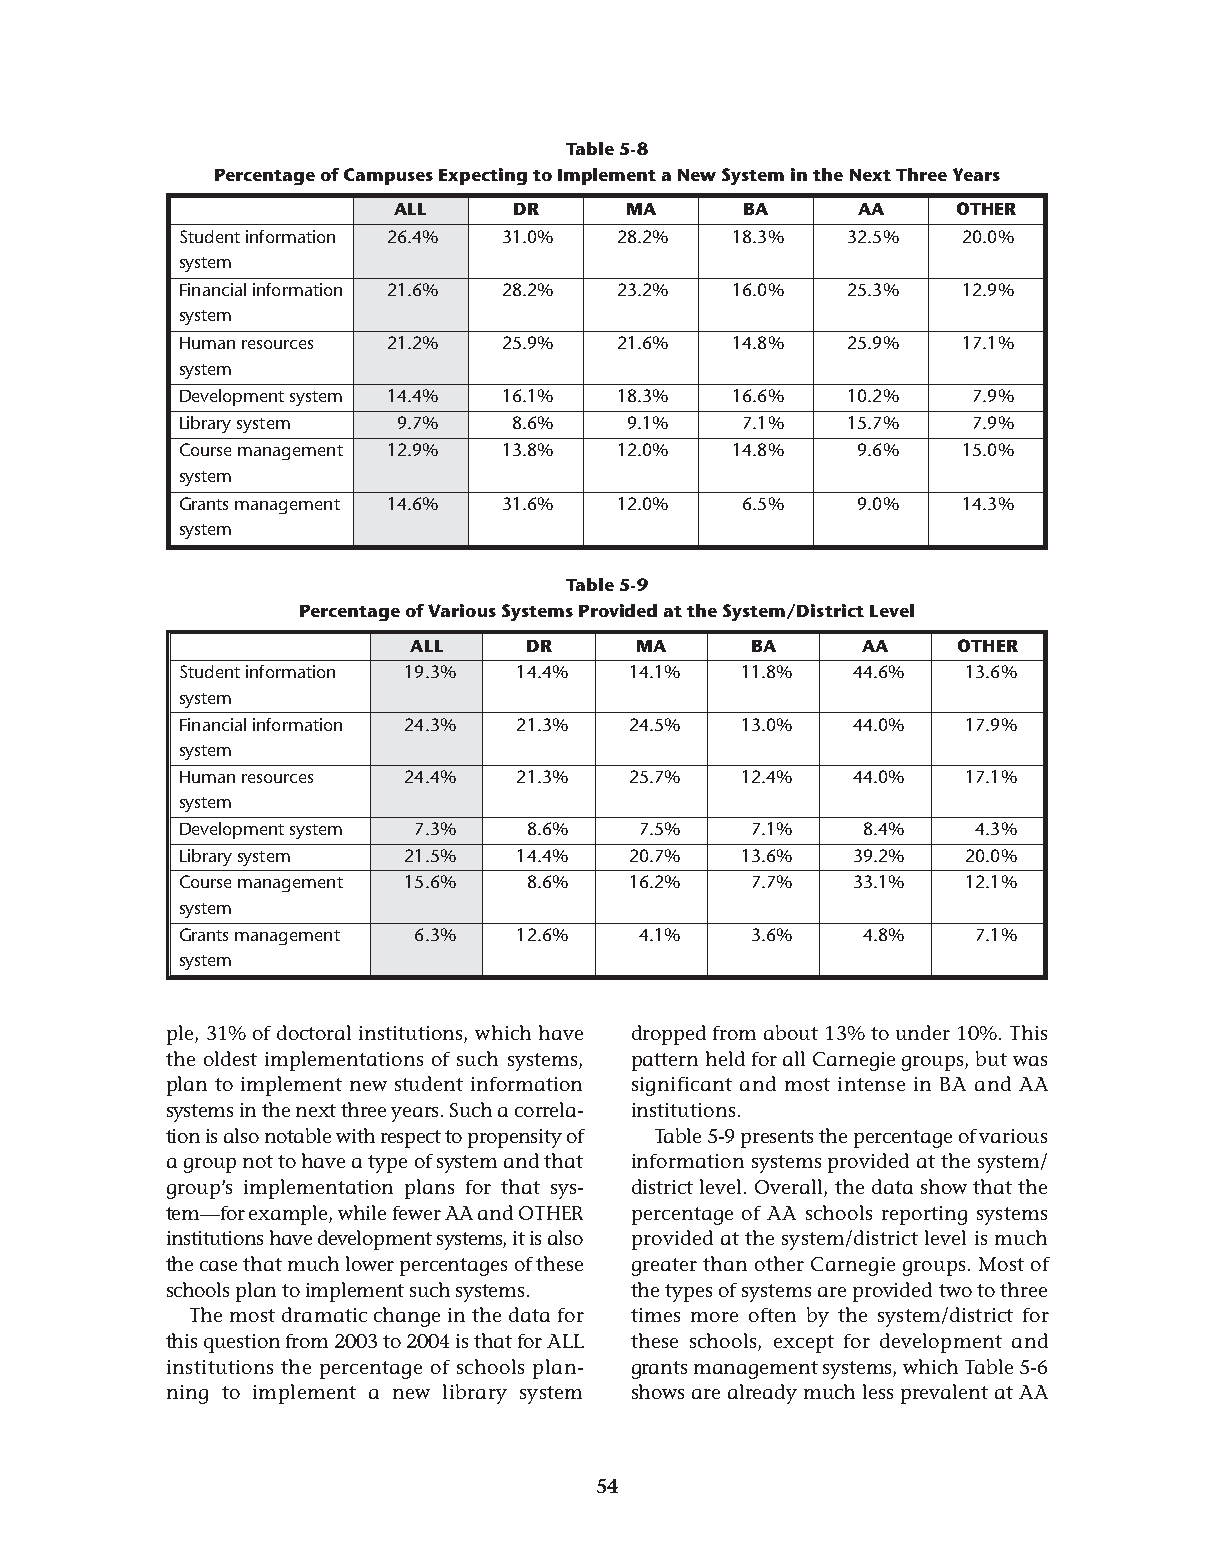 The height and width of the page is (1563, 1208). I want to click on oldest, so click(230, 1058).
